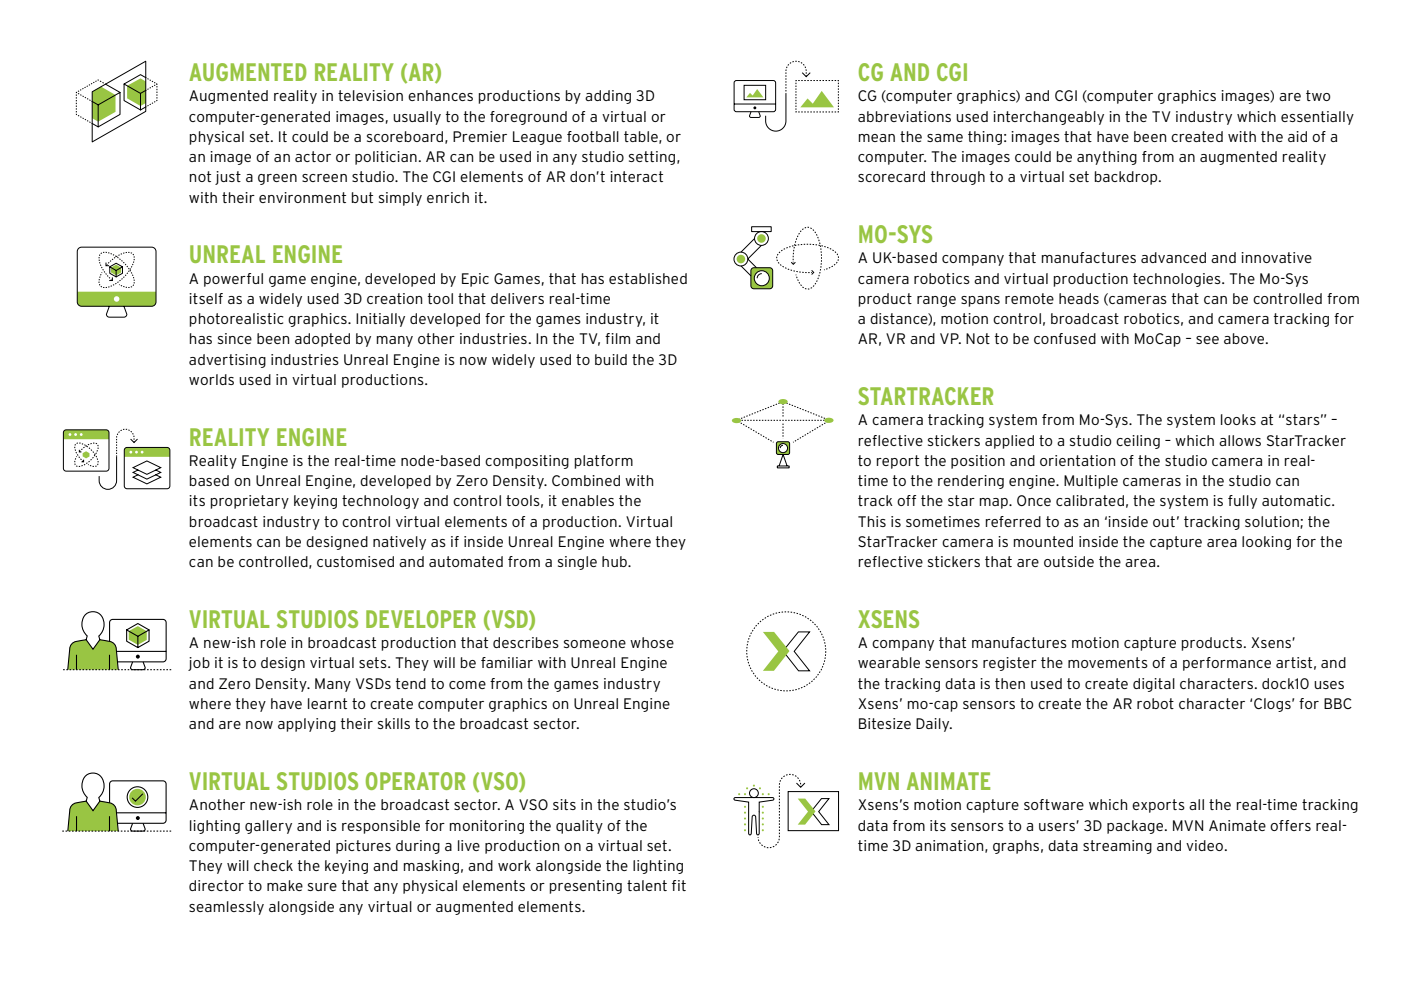 The height and width of the screenshot is (1005, 1421). What do you see at coordinates (877, 138) in the screenshot?
I see `mean` at bounding box center [877, 138].
